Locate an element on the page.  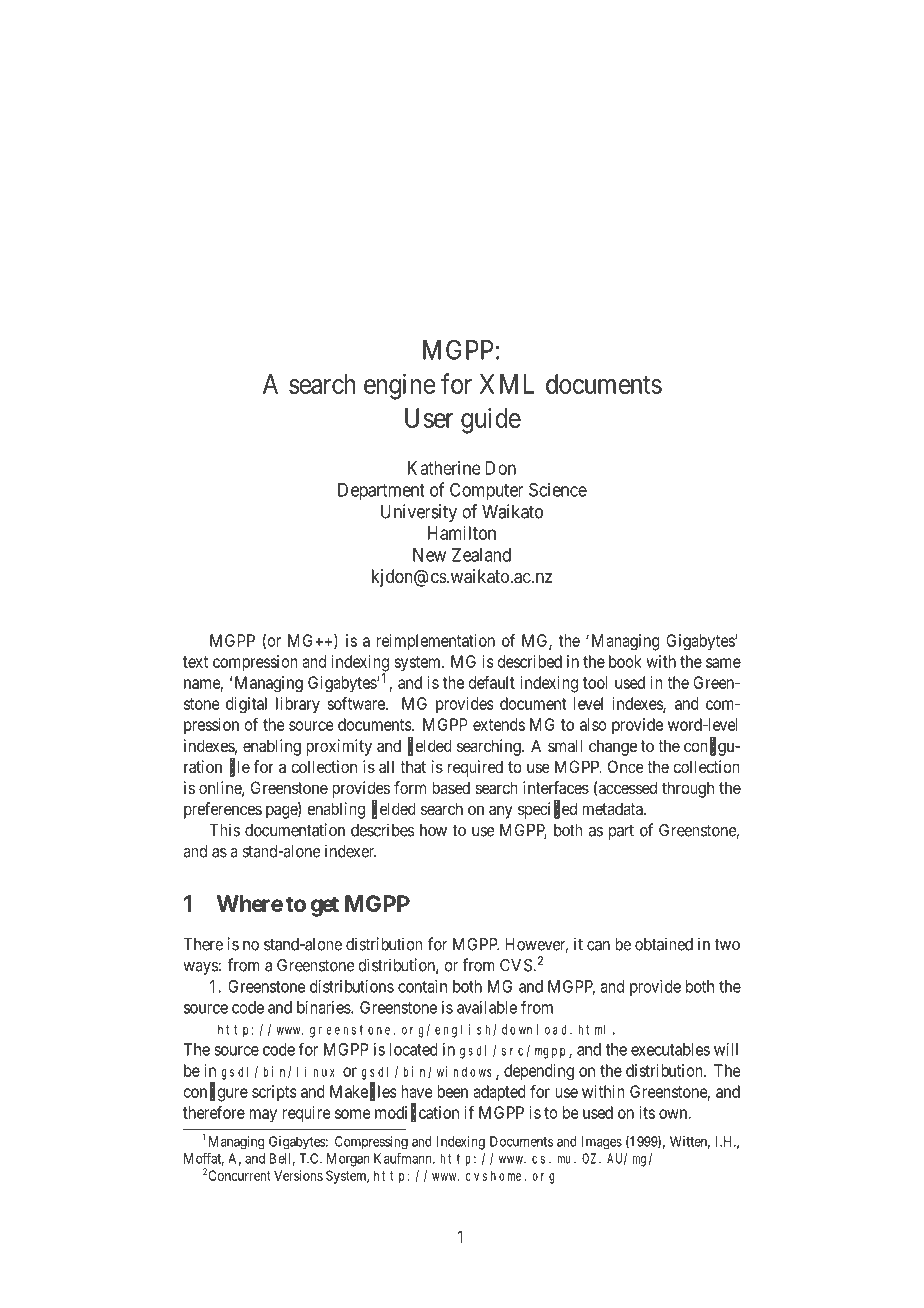
engine is located at coordinates (399, 386).
